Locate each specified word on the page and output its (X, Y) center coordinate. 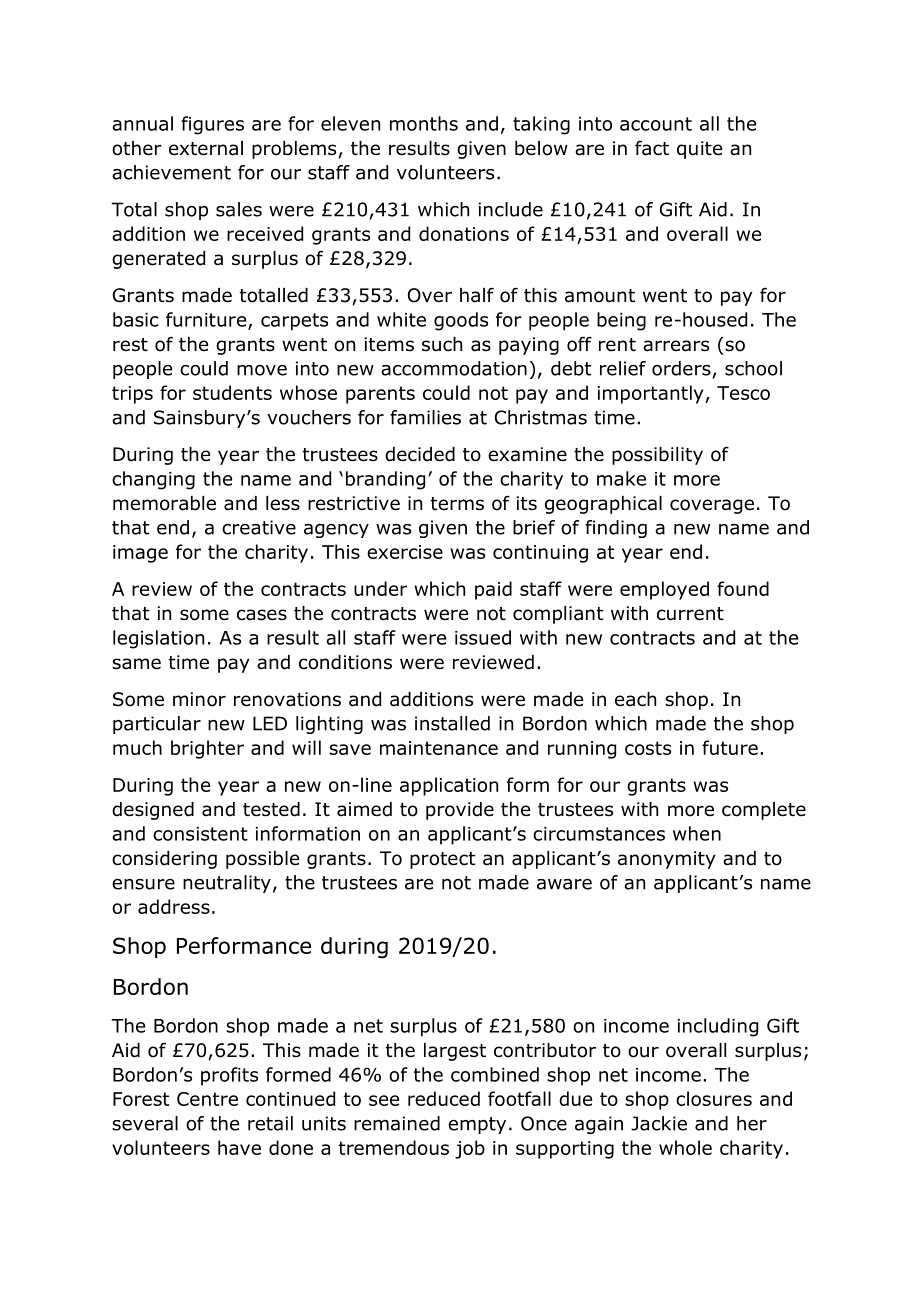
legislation (158, 639)
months (424, 123)
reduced (444, 1098)
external (206, 148)
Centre (207, 1099)
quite (699, 150)
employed (664, 590)
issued (483, 637)
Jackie (659, 1123)
